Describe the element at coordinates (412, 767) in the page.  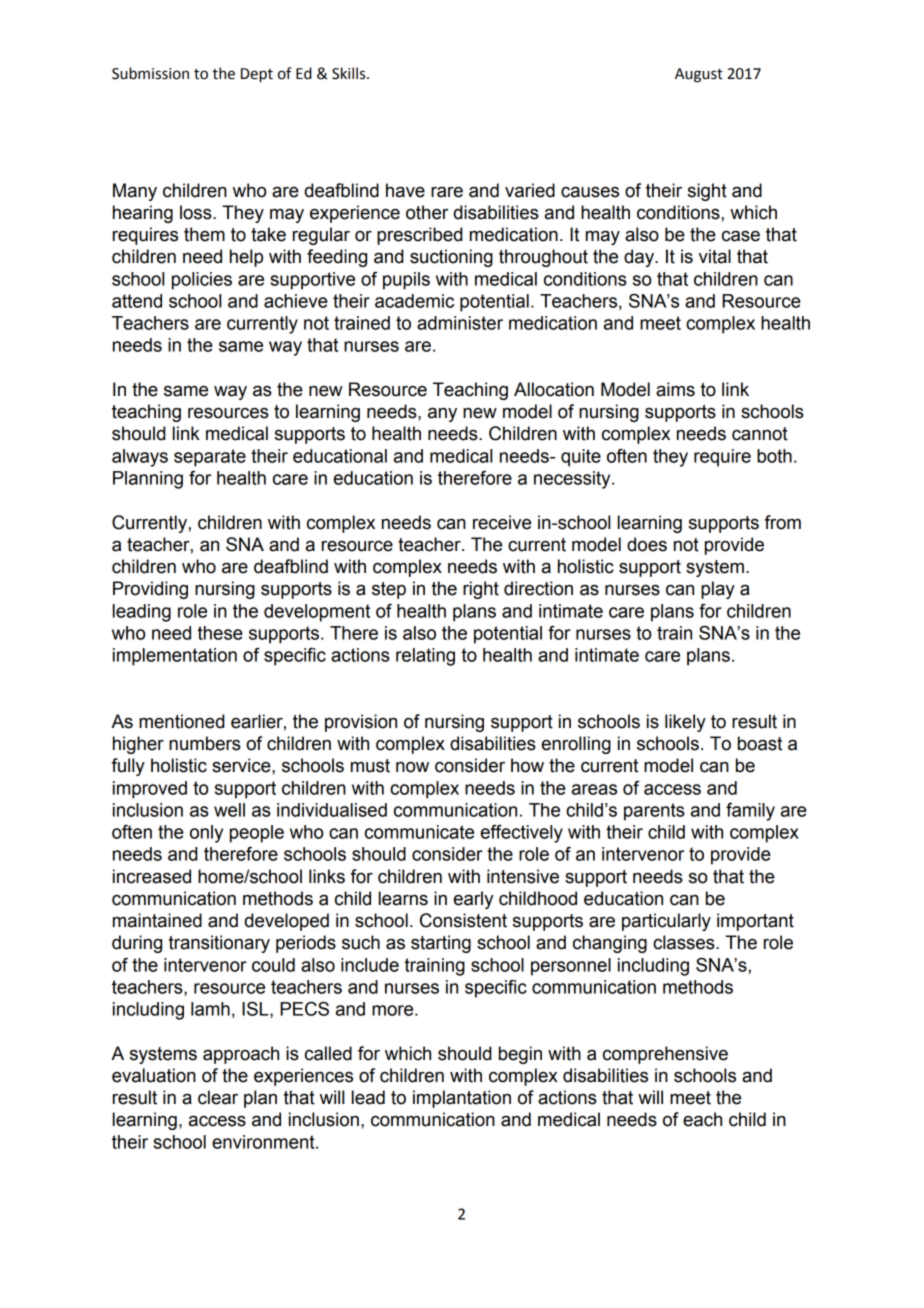
I see `now` at that location.
